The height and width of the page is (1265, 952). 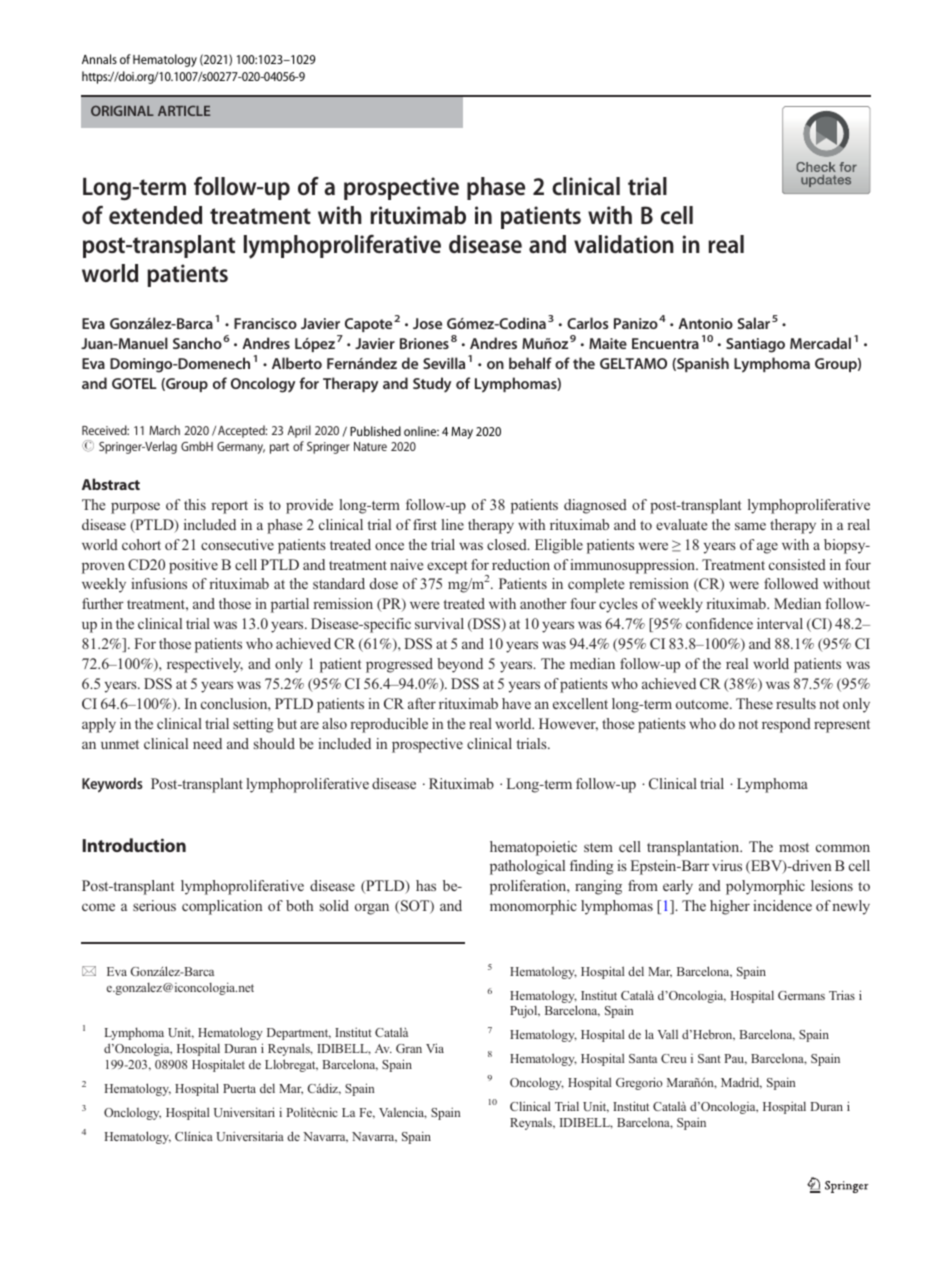 What do you see at coordinates (705, 323) in the page?
I see `Antonio` at bounding box center [705, 323].
